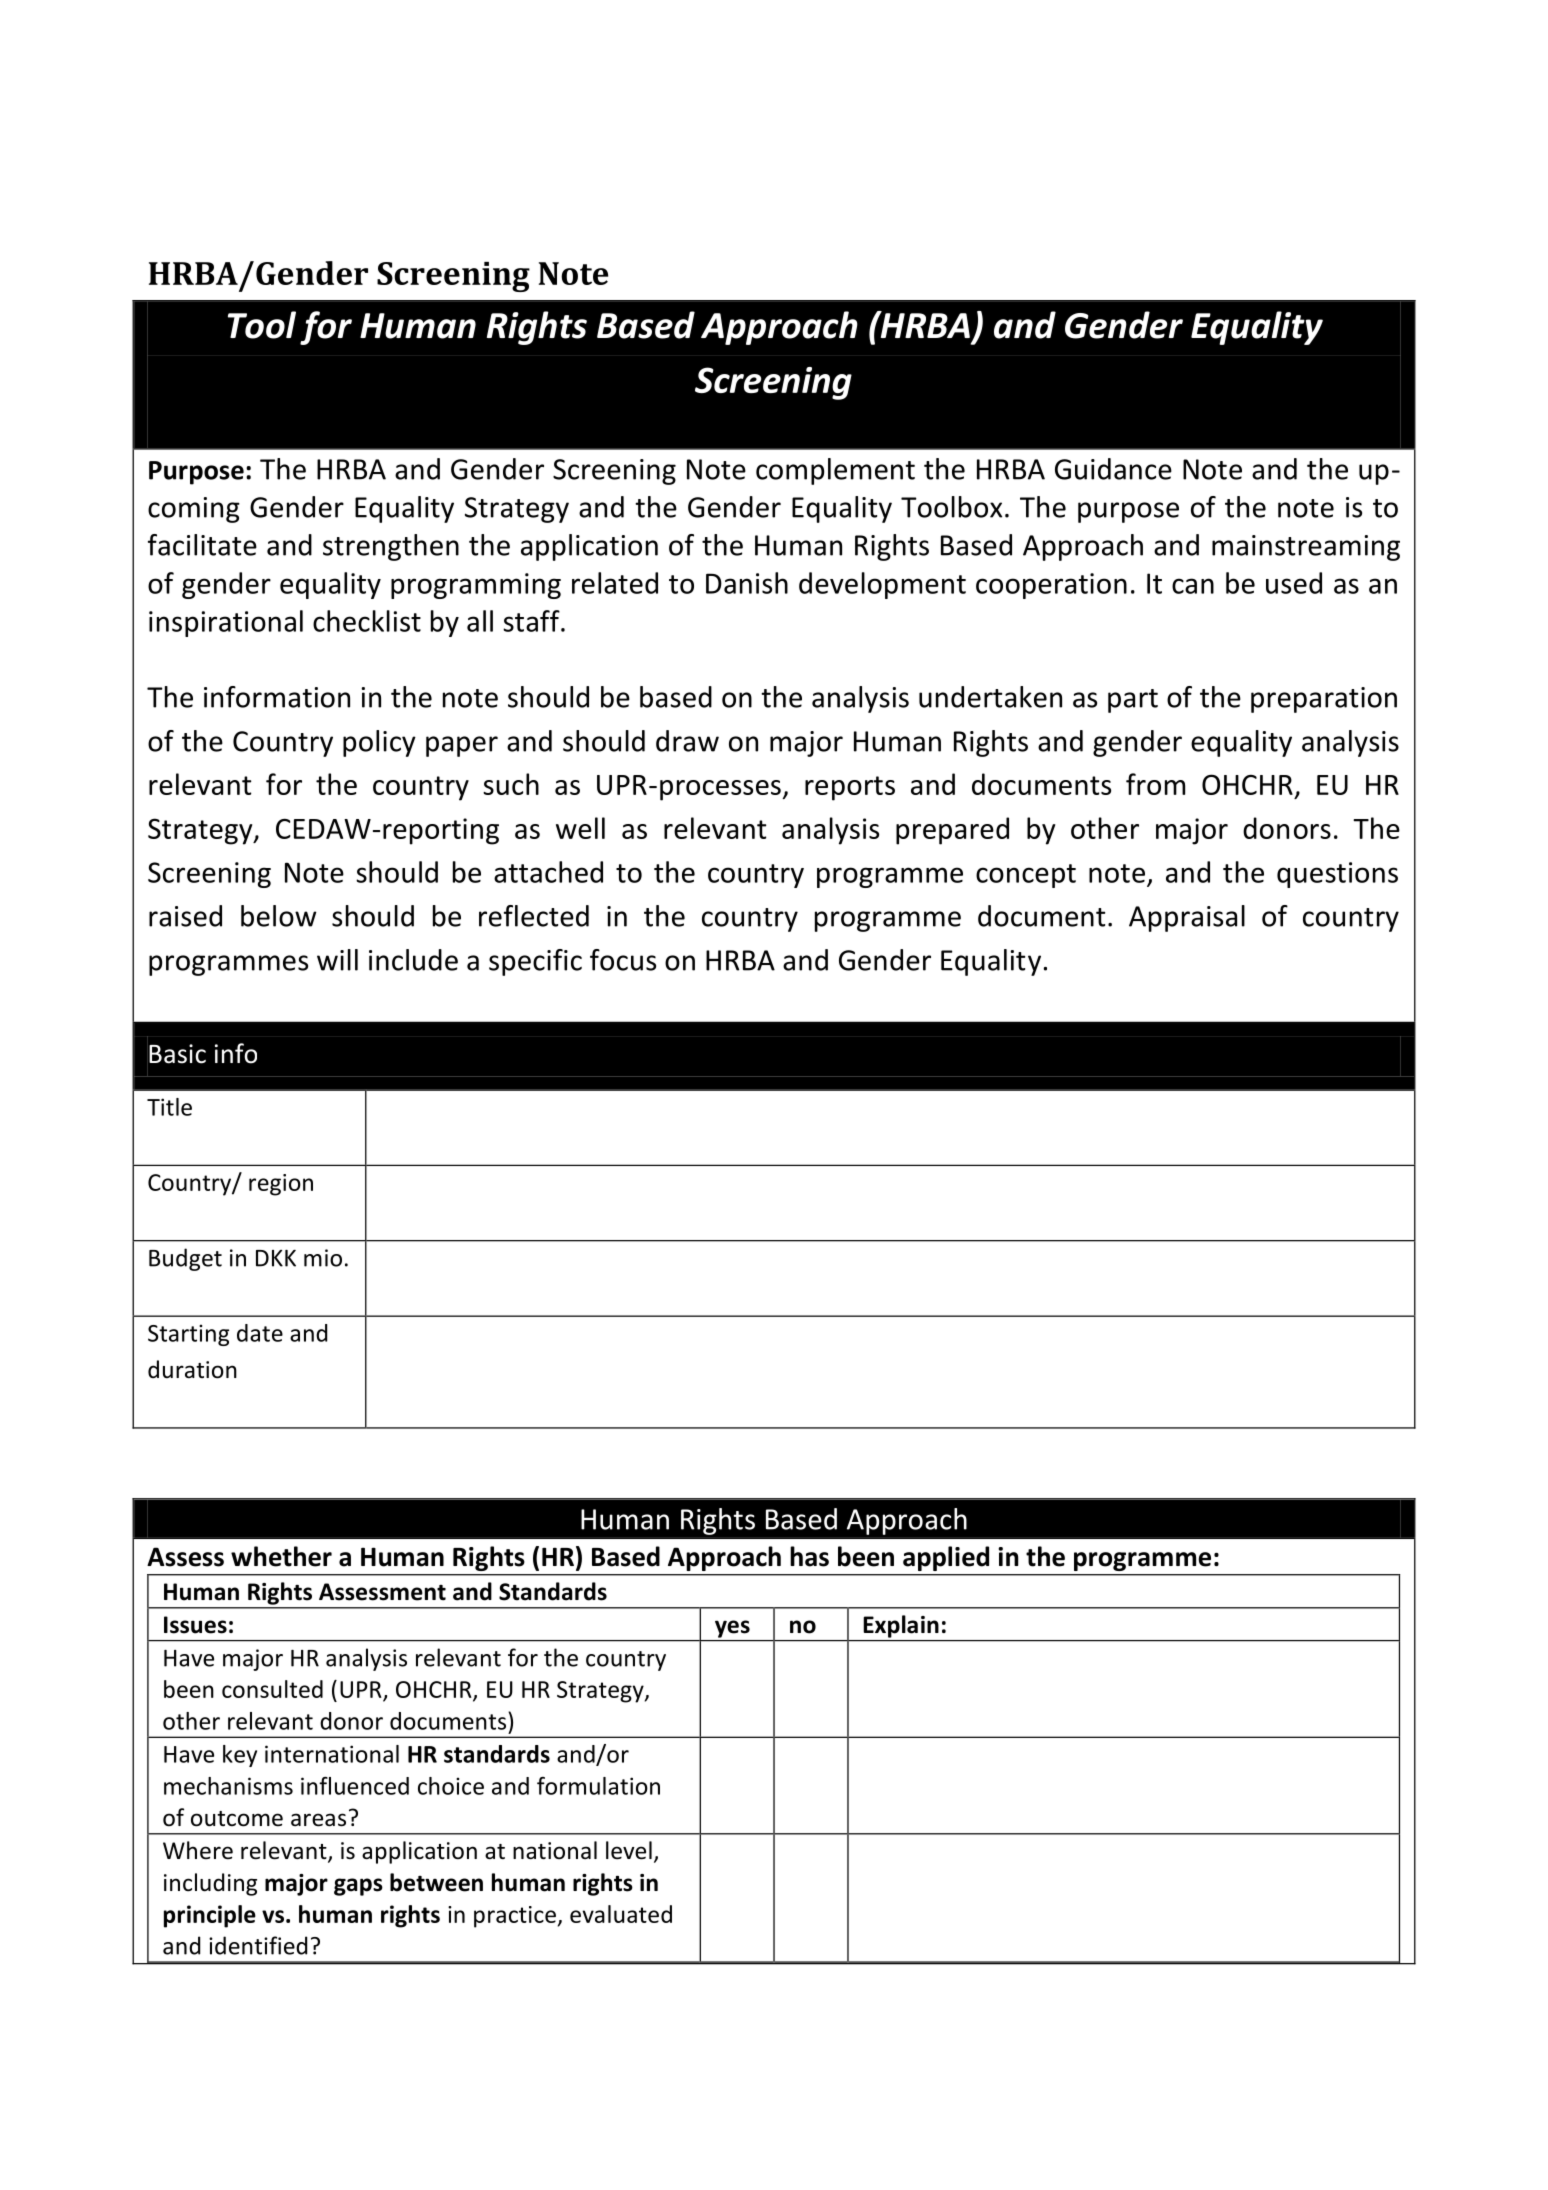 The height and width of the screenshot is (2190, 1548). I want to click on complement, so click(835, 471).
